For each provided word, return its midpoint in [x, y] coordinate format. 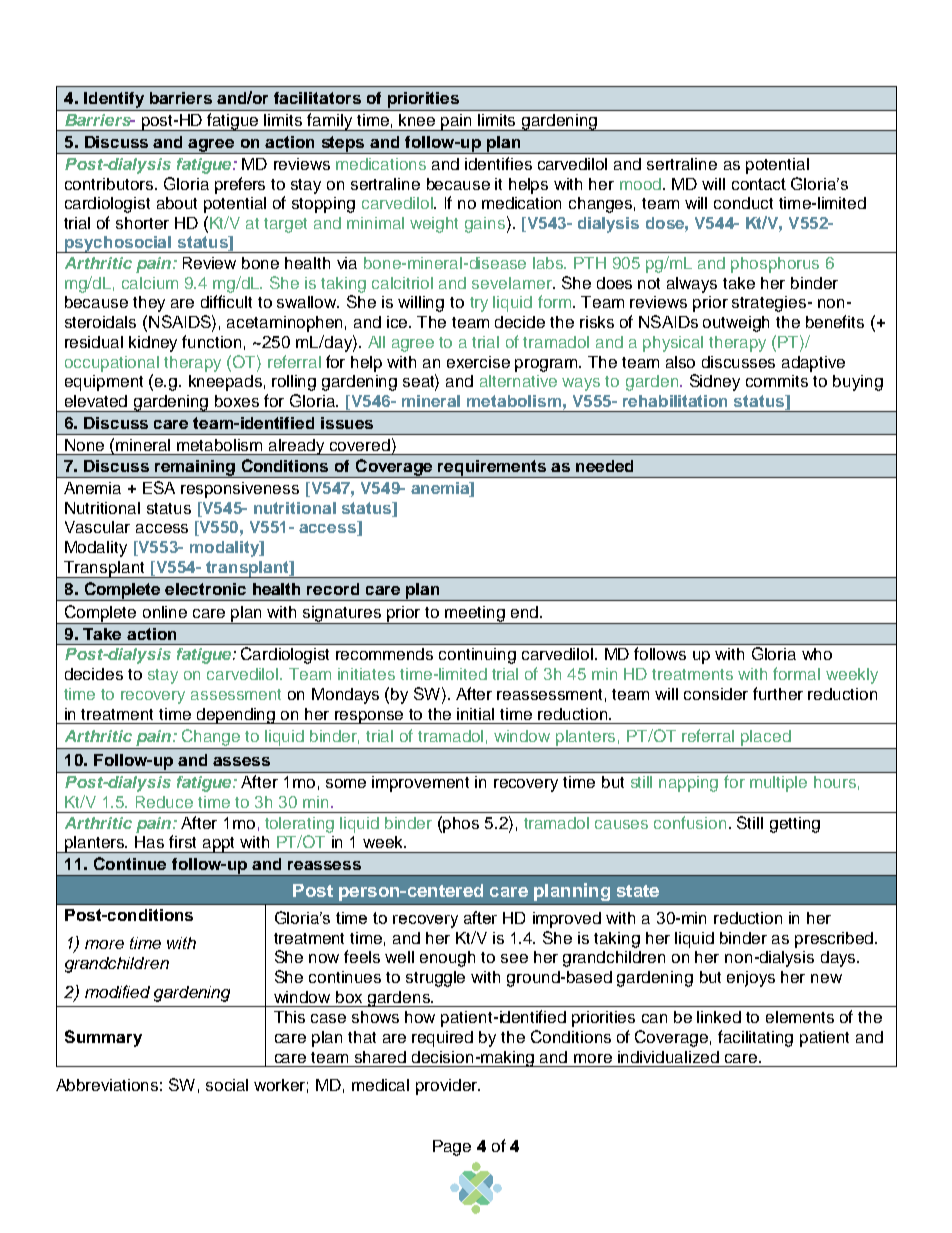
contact [759, 184]
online [165, 612]
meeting [475, 615]
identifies [498, 163]
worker [281, 1086]
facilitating [755, 1038]
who [817, 654]
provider [447, 1087]
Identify [114, 100]
